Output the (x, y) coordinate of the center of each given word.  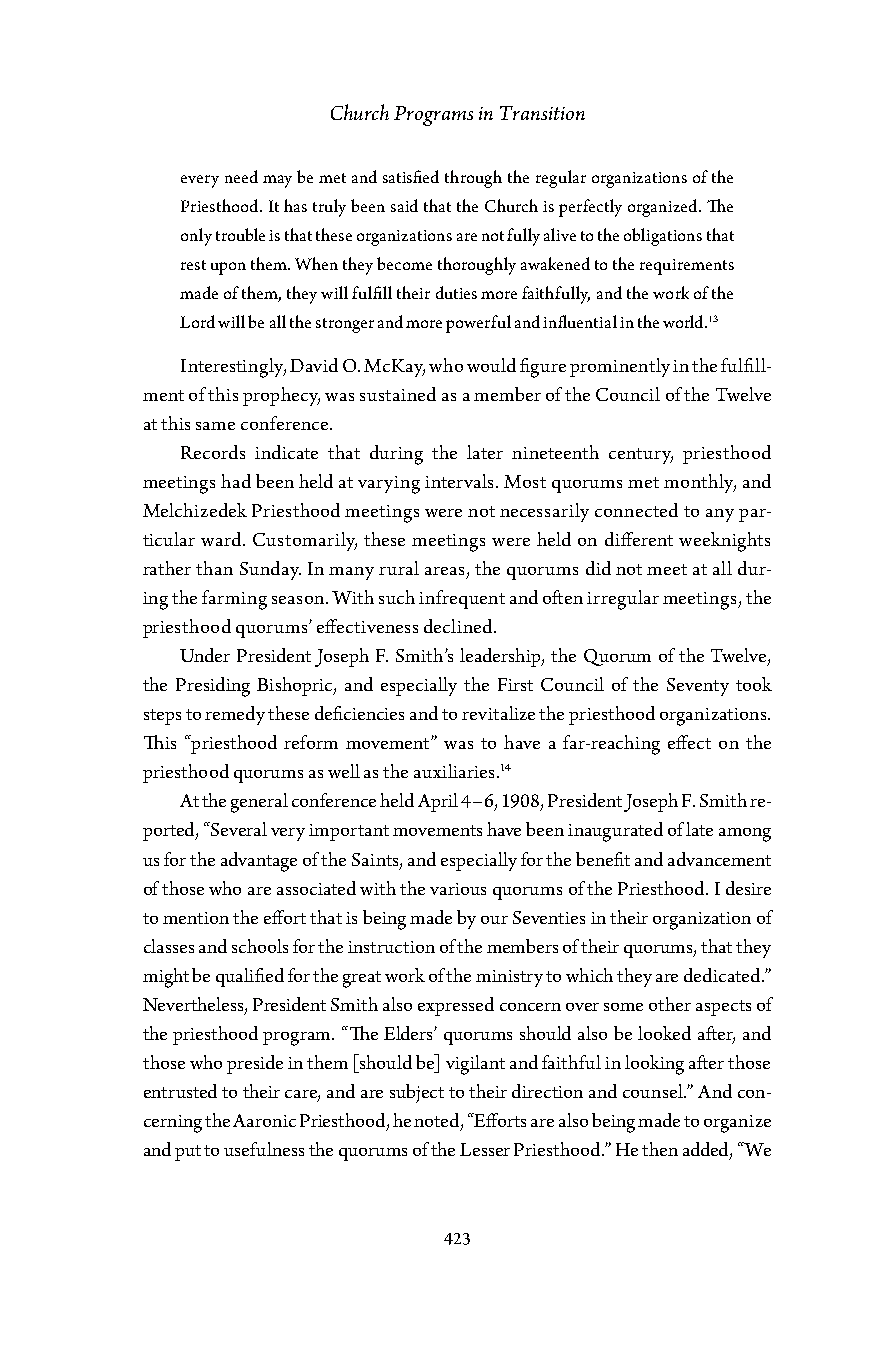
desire (748, 888)
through (473, 179)
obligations (663, 237)
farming (234, 600)
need (241, 176)
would (491, 365)
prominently (620, 367)
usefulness (264, 1149)
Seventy (698, 687)
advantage (259, 862)
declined (459, 626)
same (215, 426)
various (458, 889)
